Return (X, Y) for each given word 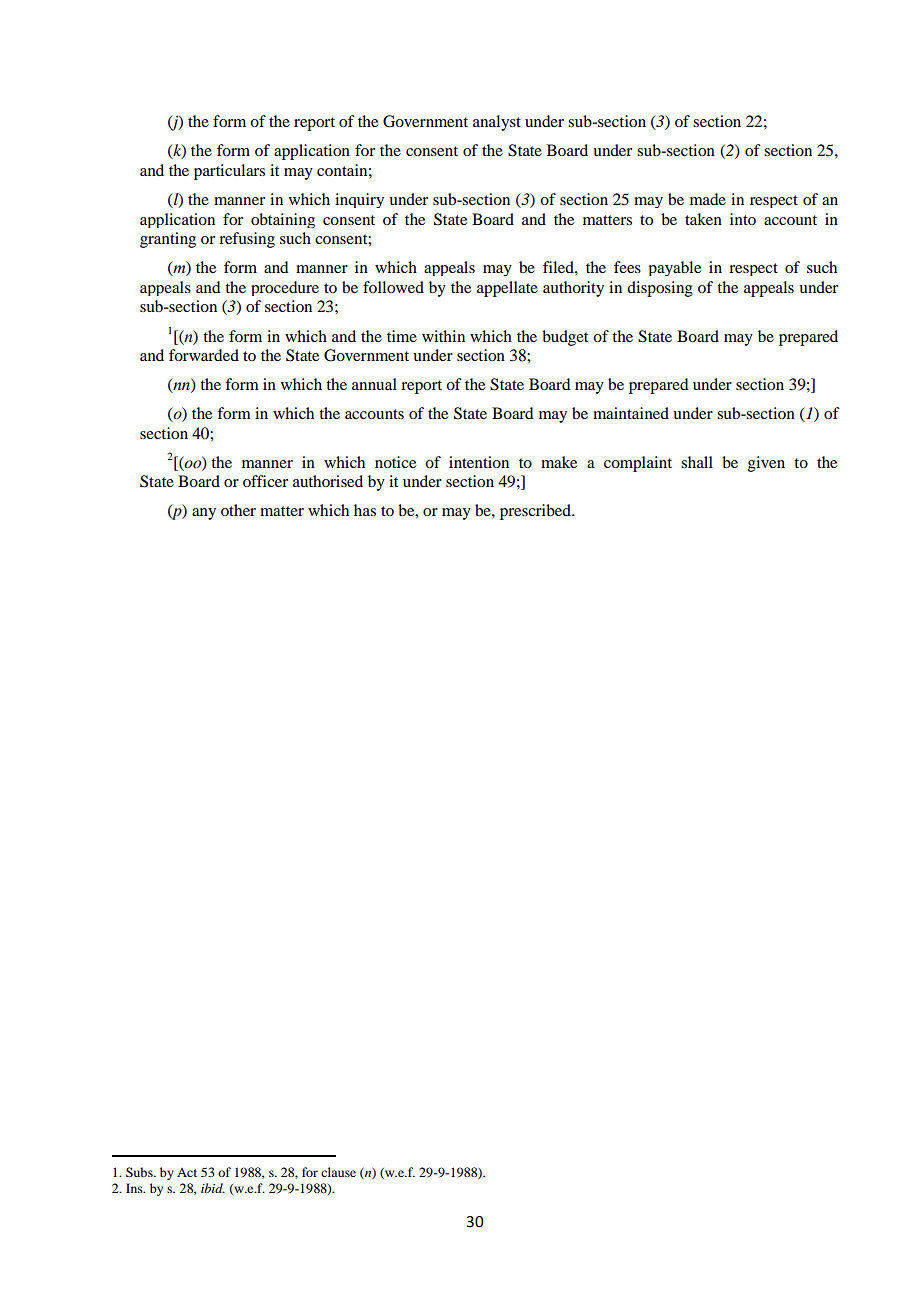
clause (338, 1172)
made (708, 199)
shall (697, 462)
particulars (229, 172)
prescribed (536, 512)
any (204, 514)
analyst (497, 123)
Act (187, 1172)
